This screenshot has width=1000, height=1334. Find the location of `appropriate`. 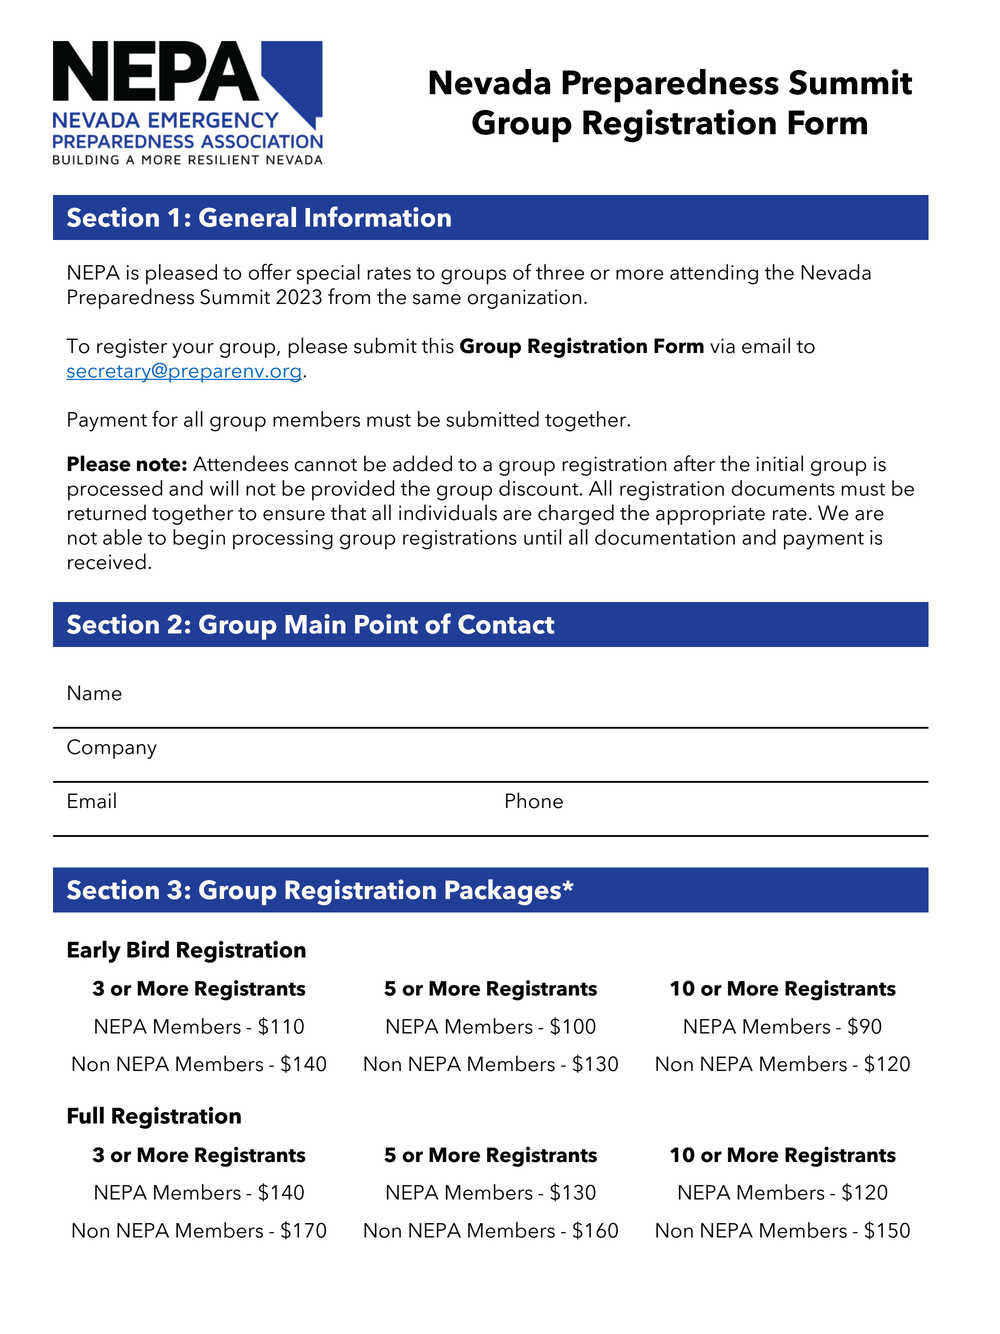

appropriate is located at coordinates (710, 515).
